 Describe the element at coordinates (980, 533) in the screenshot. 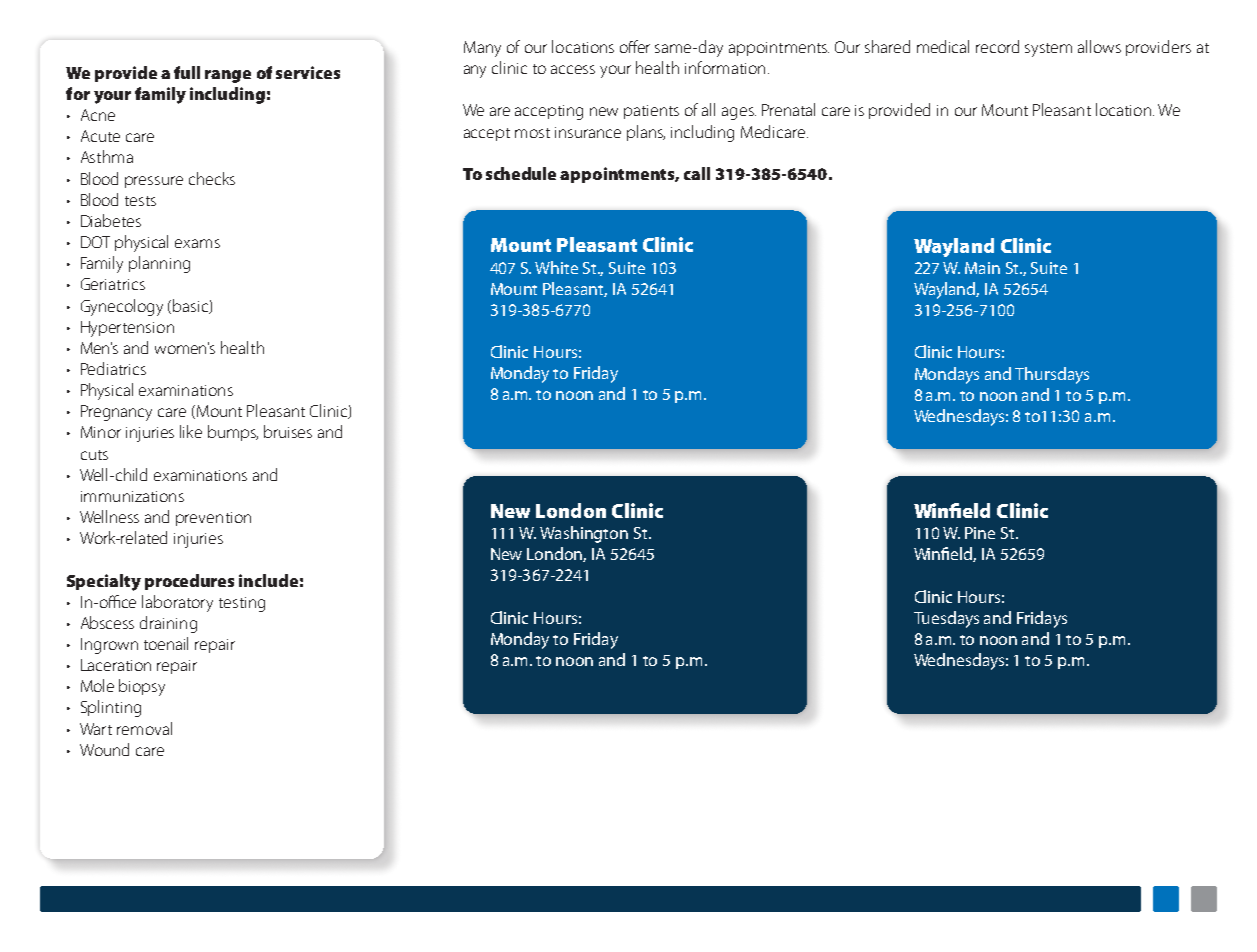

I see `Pine` at that location.
